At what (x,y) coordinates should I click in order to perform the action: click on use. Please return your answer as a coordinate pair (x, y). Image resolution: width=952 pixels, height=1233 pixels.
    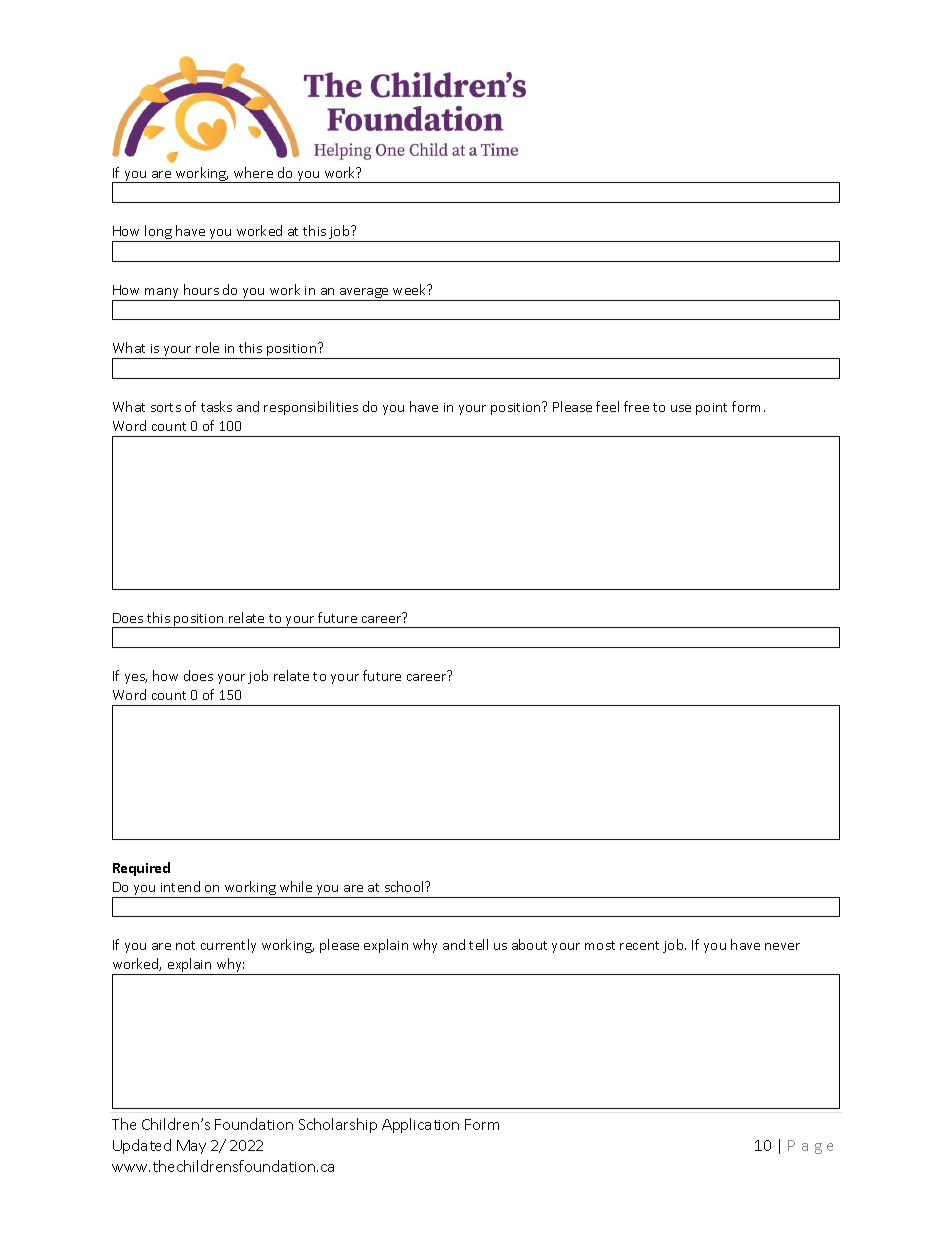
    Looking at the image, I should click on (681, 408).
